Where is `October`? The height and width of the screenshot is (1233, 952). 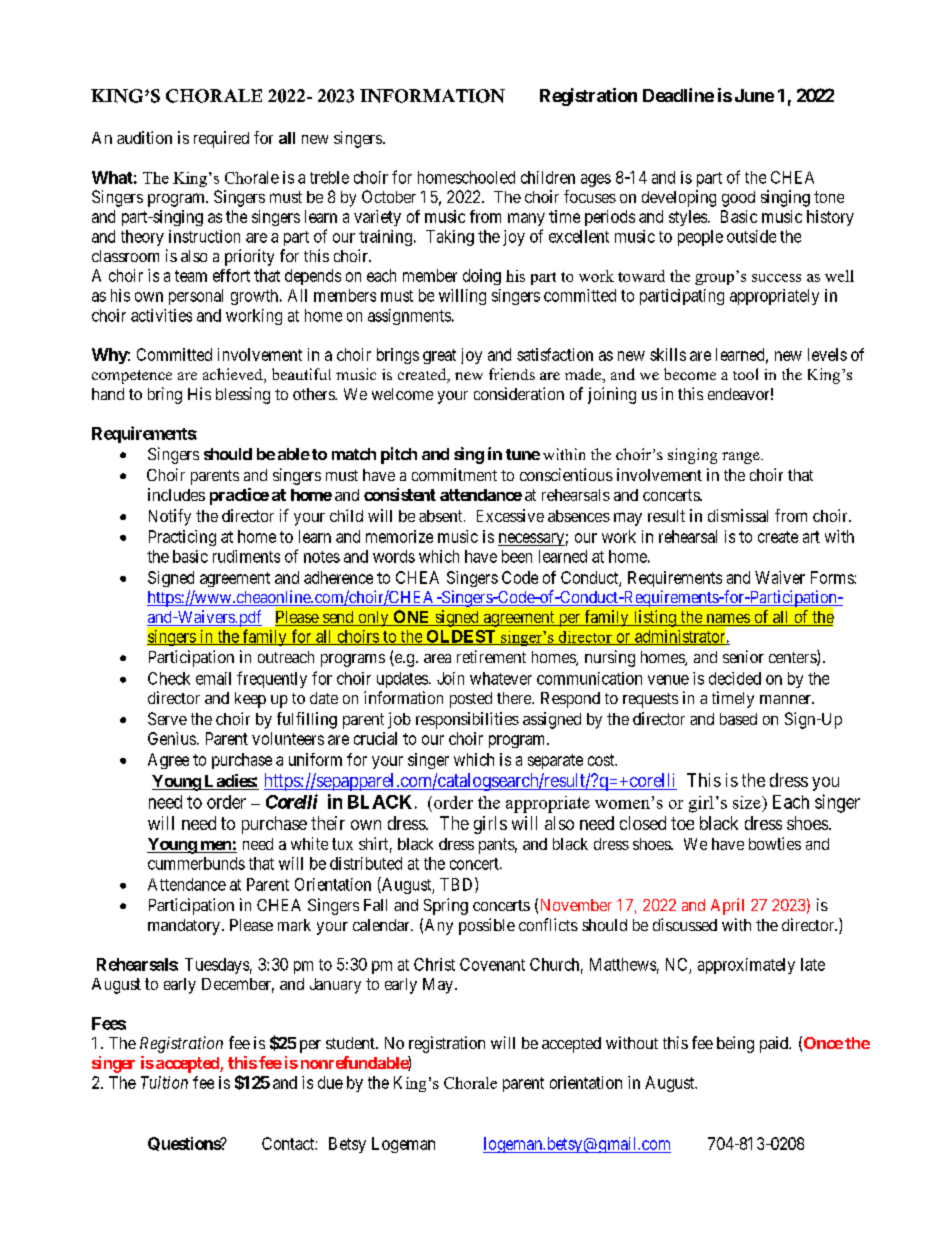 October is located at coordinates (389, 196).
